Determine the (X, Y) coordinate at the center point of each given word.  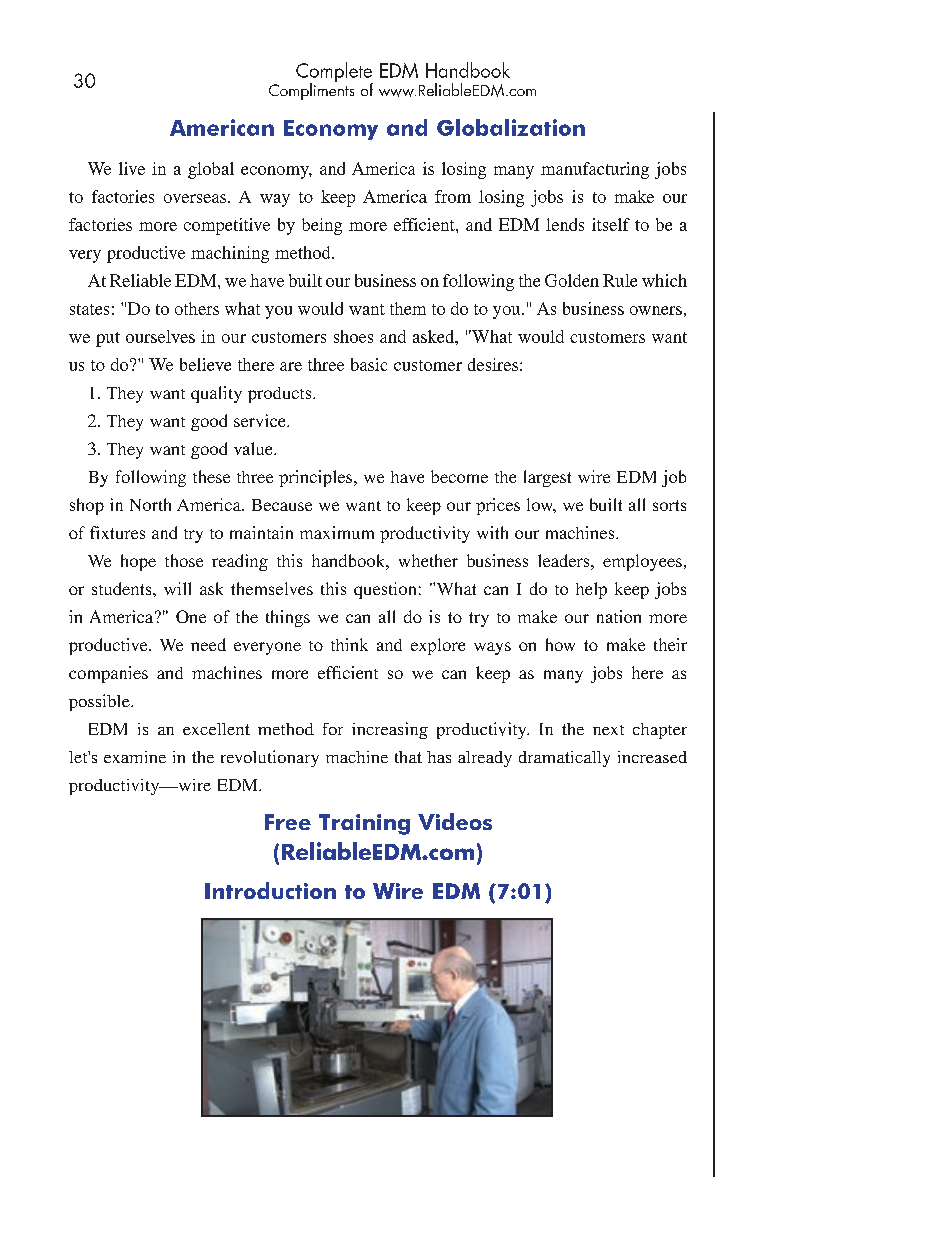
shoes (353, 336)
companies (108, 674)
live (132, 168)
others (197, 308)
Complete (334, 73)
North (150, 504)
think (349, 644)
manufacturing (595, 170)
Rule (620, 280)
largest (547, 478)
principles (317, 478)
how (560, 644)
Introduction (270, 890)
